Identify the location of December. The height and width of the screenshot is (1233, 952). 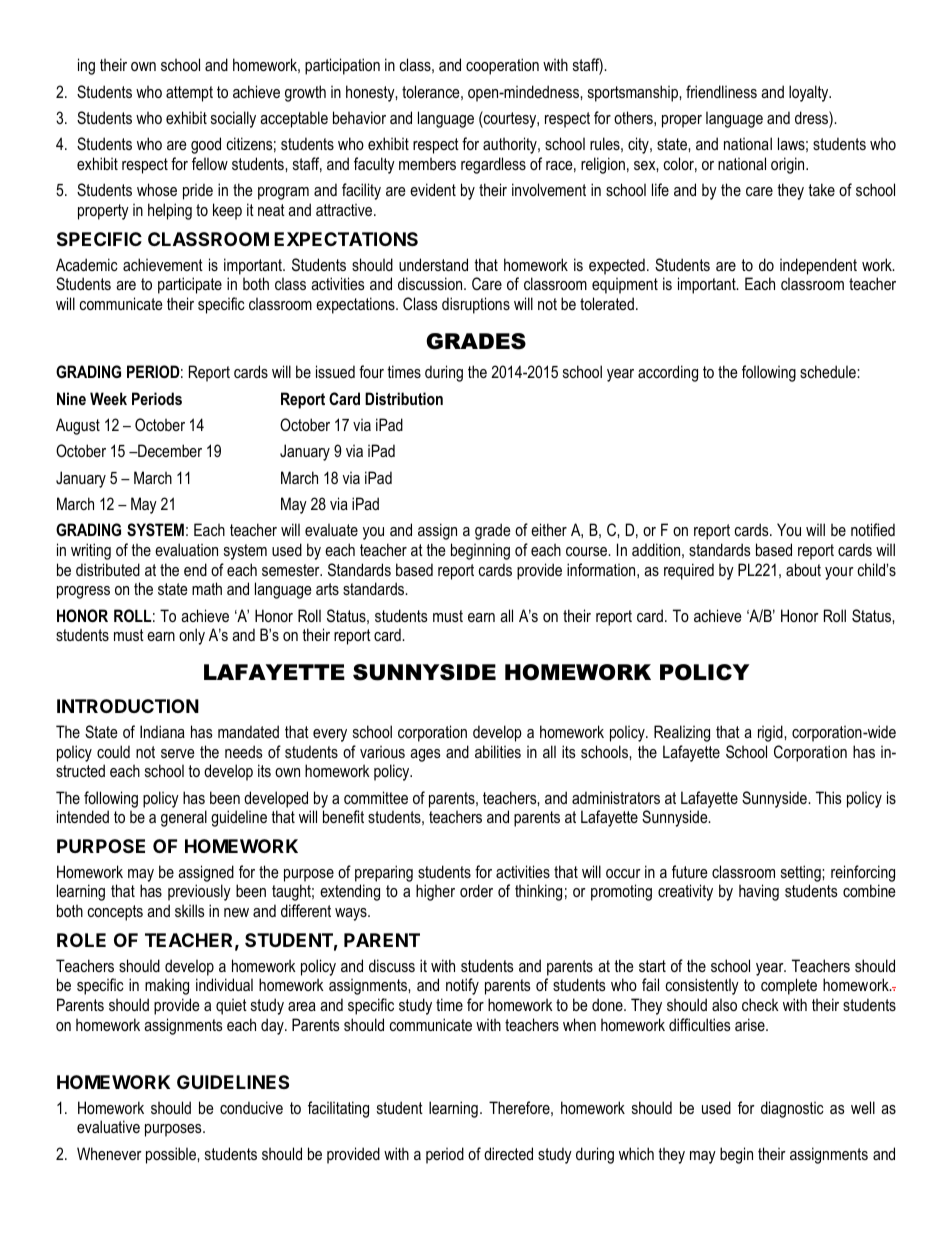
(169, 450).
